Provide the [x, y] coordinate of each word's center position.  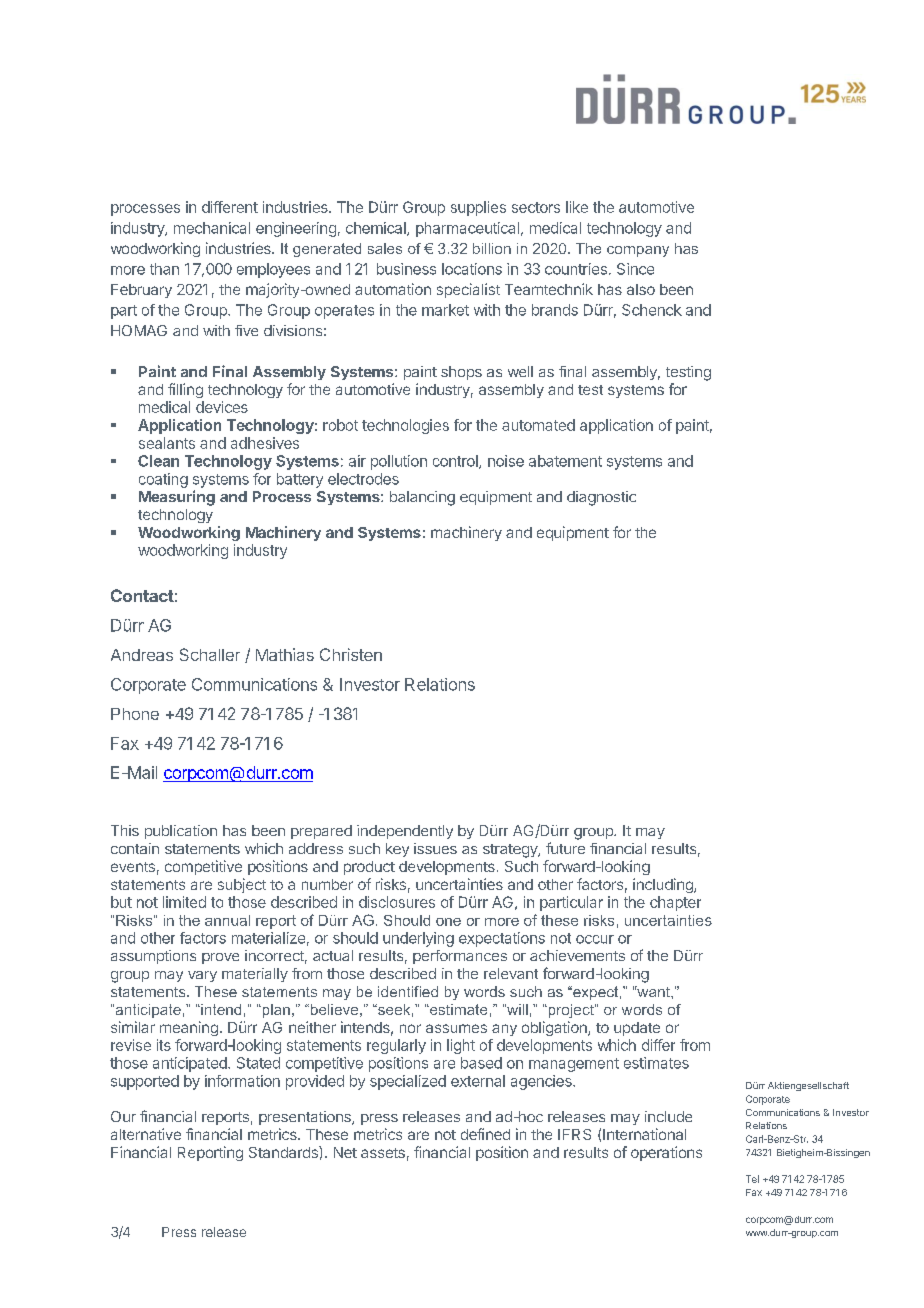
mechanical [212, 228]
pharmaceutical [467, 229]
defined [485, 1134]
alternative [146, 1134]
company [638, 251]
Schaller [210, 654]
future [565, 848]
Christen [351, 654]
